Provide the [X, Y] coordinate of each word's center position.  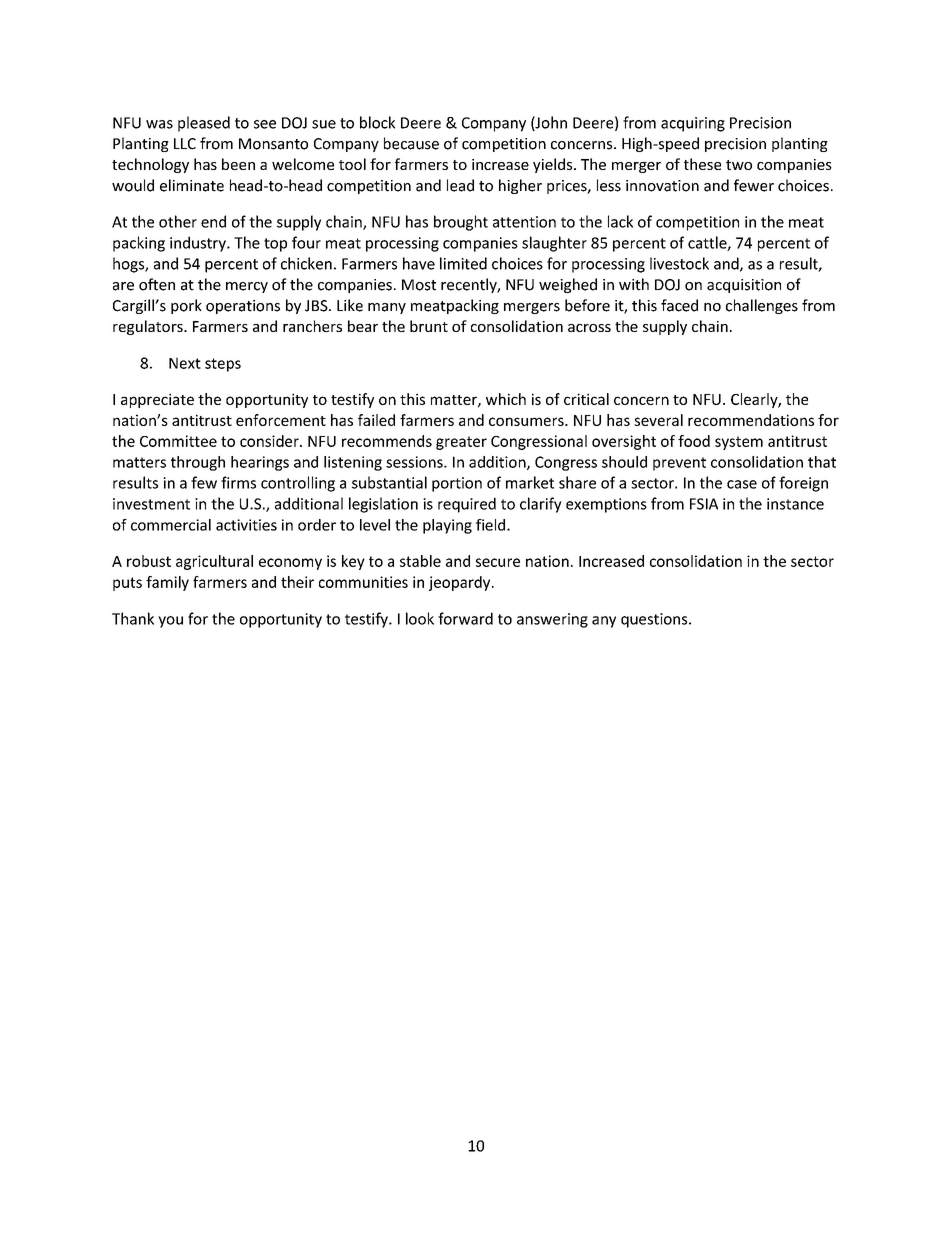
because [411, 143]
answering [552, 620]
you [170, 622]
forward [465, 618]
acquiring [693, 124]
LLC [185, 144]
